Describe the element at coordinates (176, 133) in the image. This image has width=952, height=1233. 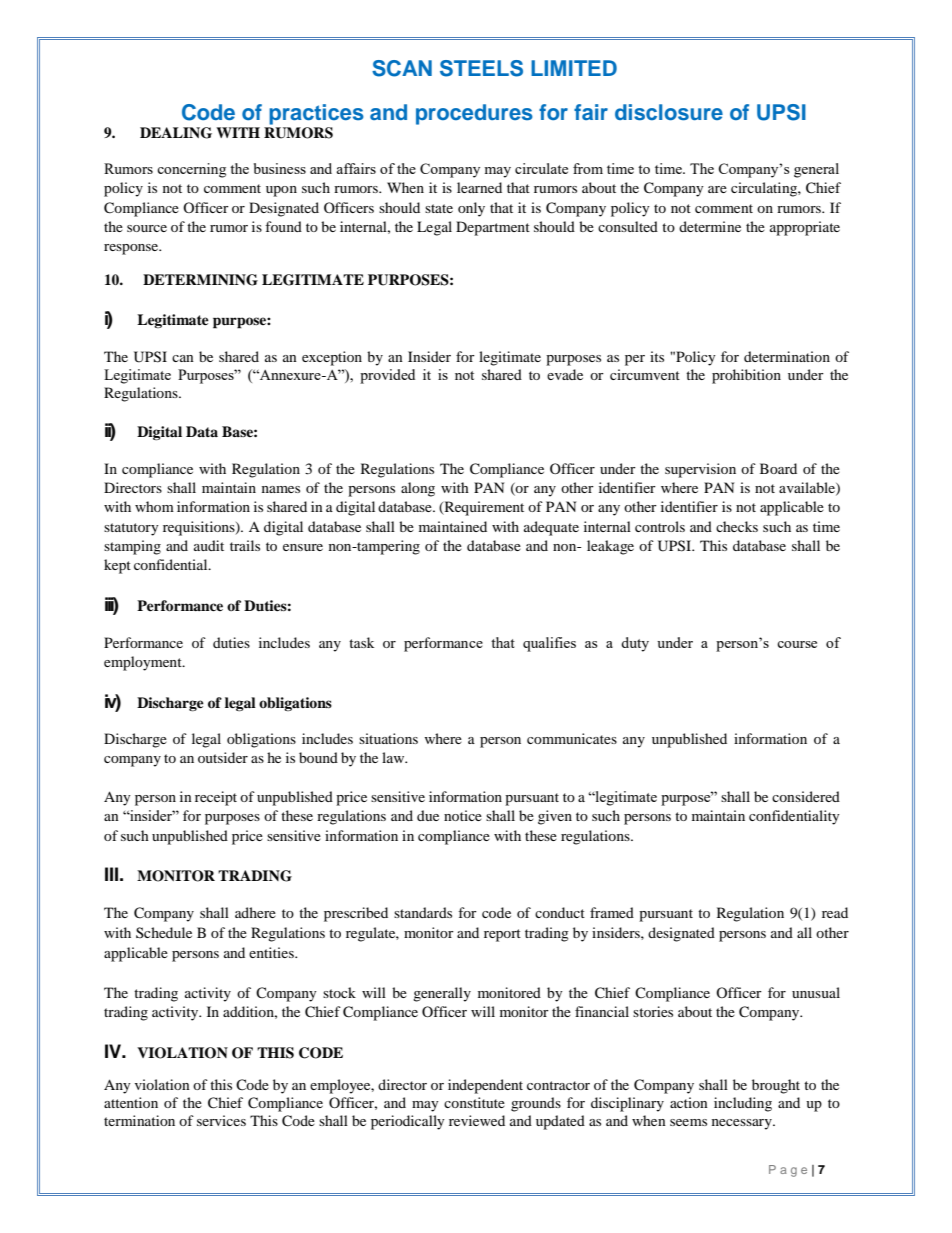
I see `DEALING` at that location.
